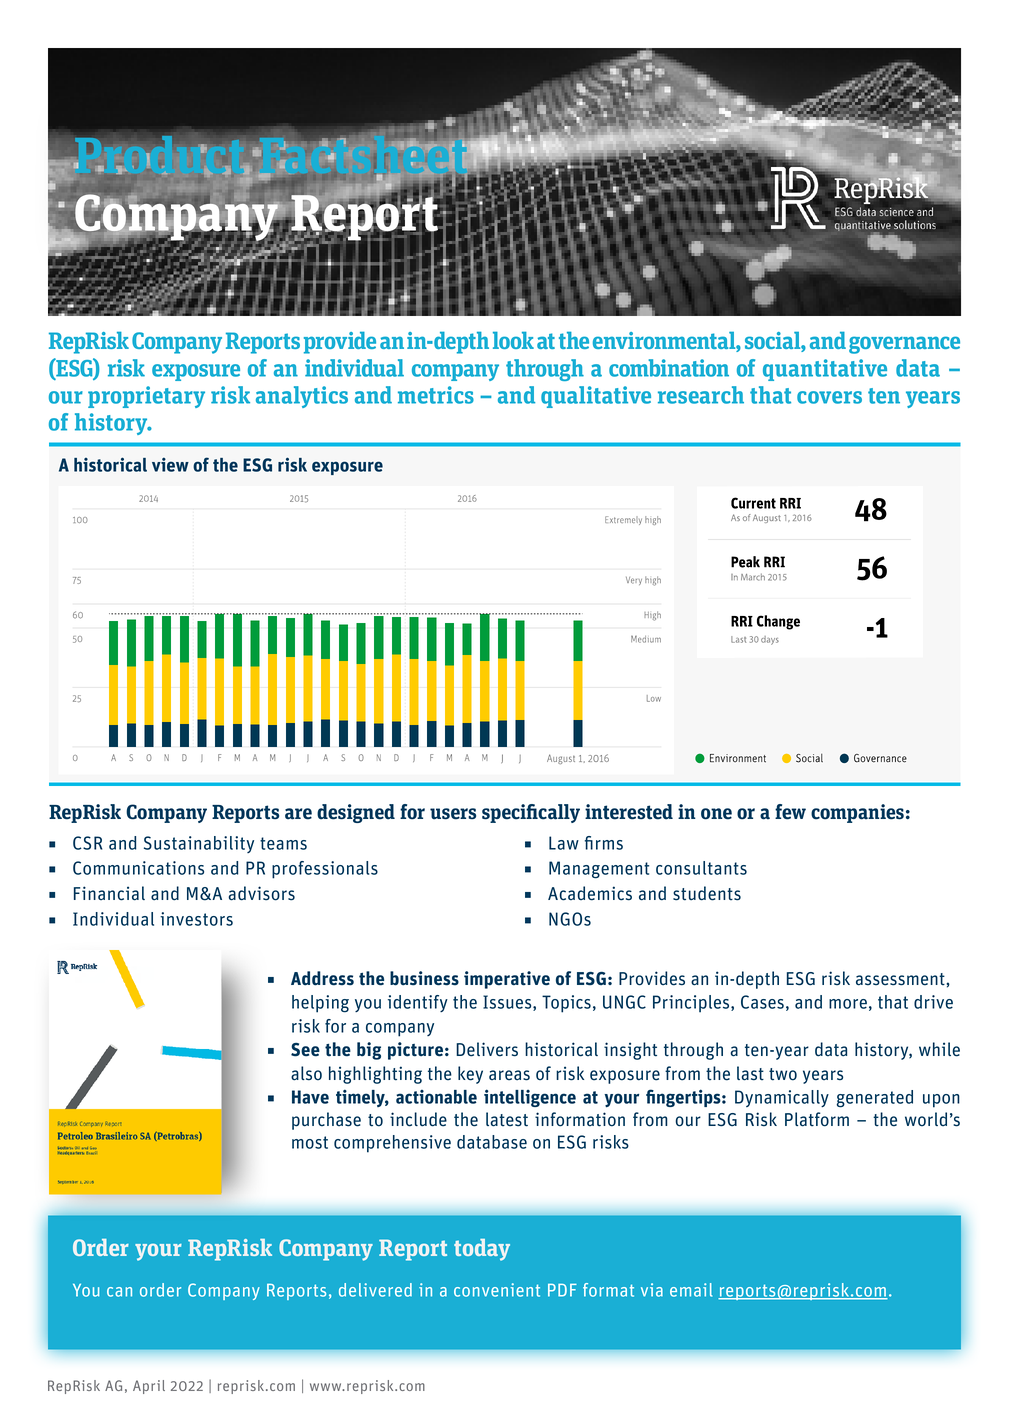 This screenshot has width=1009, height=1427. Describe the element at coordinates (149, 1387) in the screenshot. I see `April` at that location.
